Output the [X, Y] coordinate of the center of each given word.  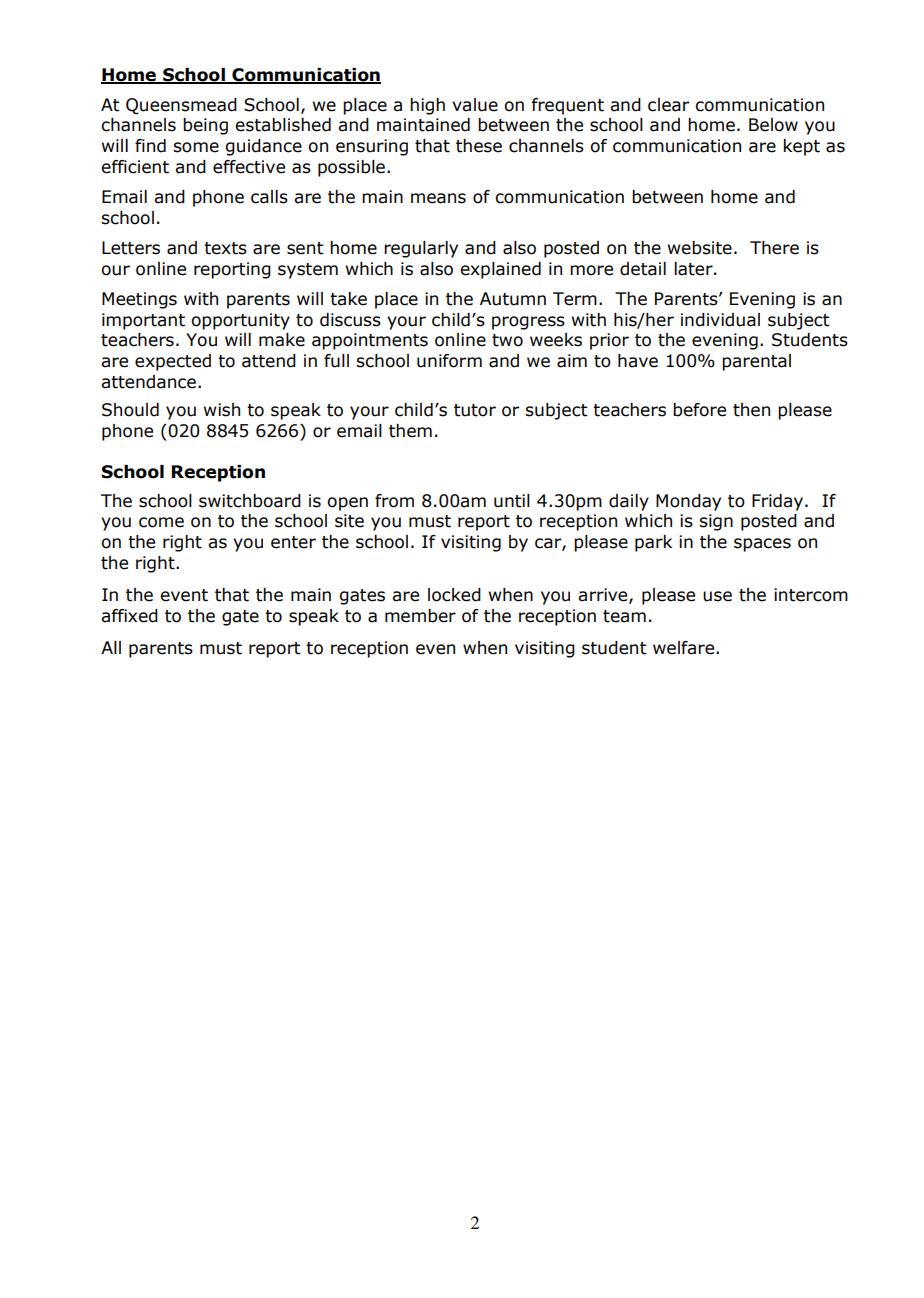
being [205, 126]
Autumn [513, 299]
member [420, 616]
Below [773, 125]
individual [720, 320]
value [475, 105]
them [410, 431]
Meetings [139, 300]
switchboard [250, 501]
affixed [129, 616]
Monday [688, 502]
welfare [685, 648]
